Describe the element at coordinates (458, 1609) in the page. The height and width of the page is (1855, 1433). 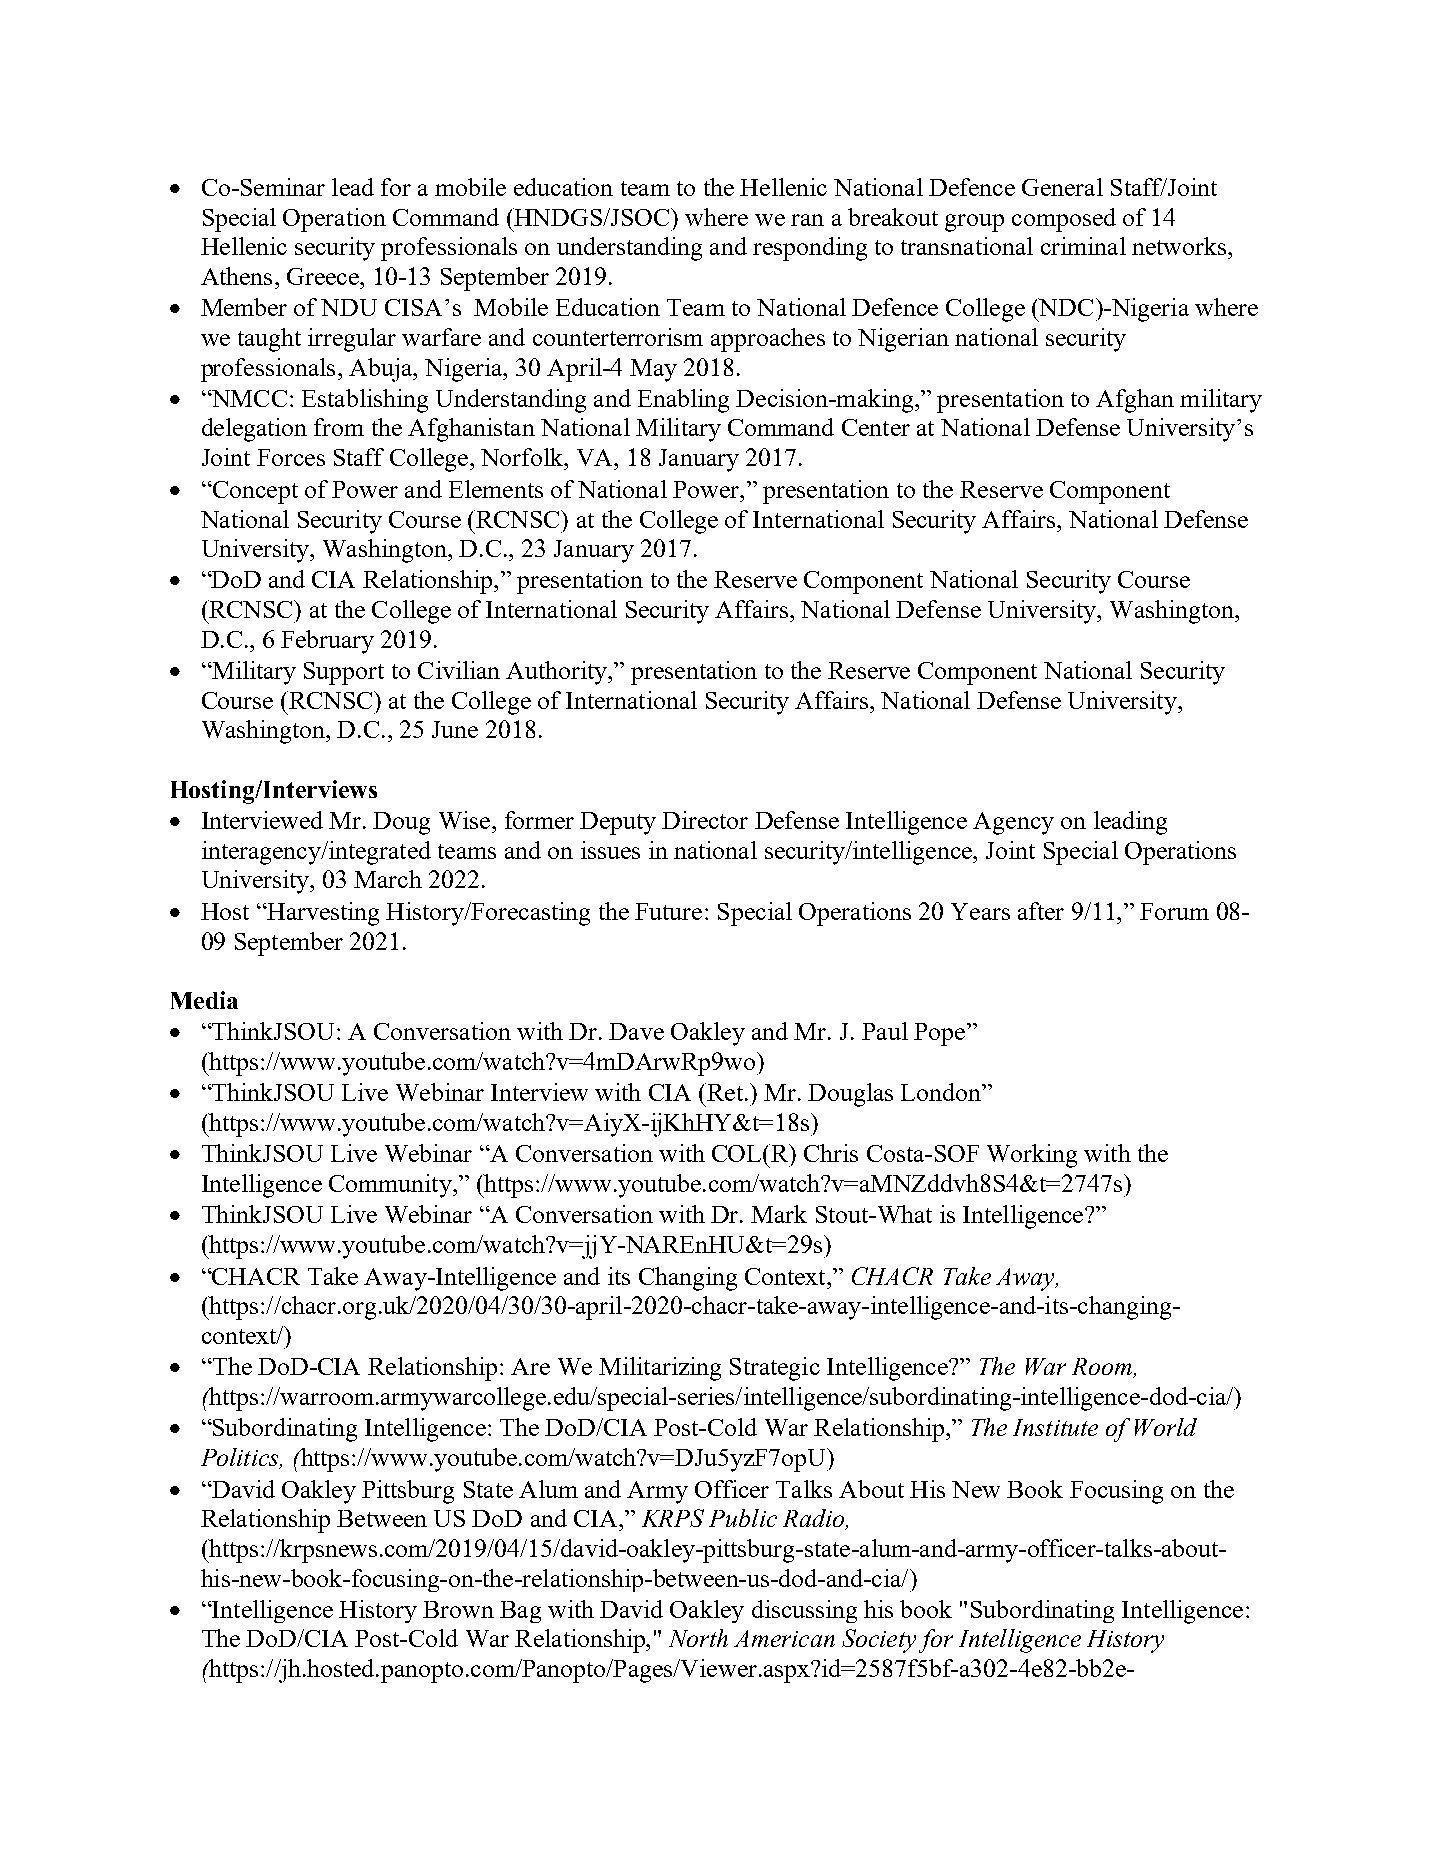
I see `Brown` at that location.
